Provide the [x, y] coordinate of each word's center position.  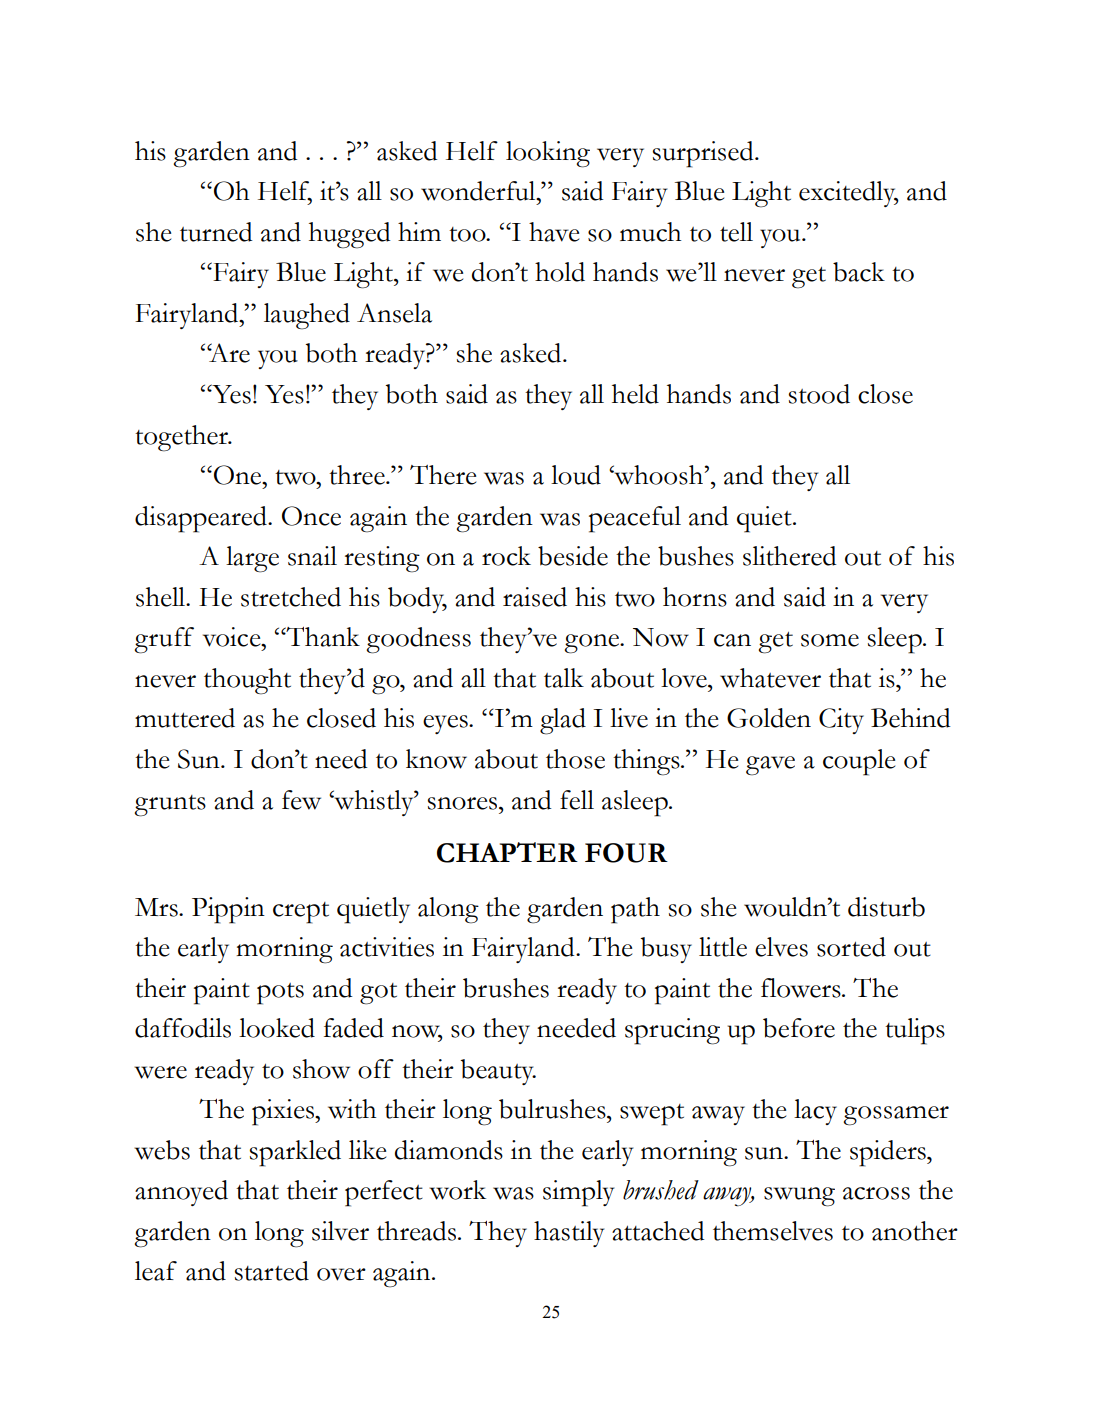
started [272, 1271]
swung [799, 1197]
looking [548, 154]
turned [216, 232]
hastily [569, 1234]
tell [736, 232]
